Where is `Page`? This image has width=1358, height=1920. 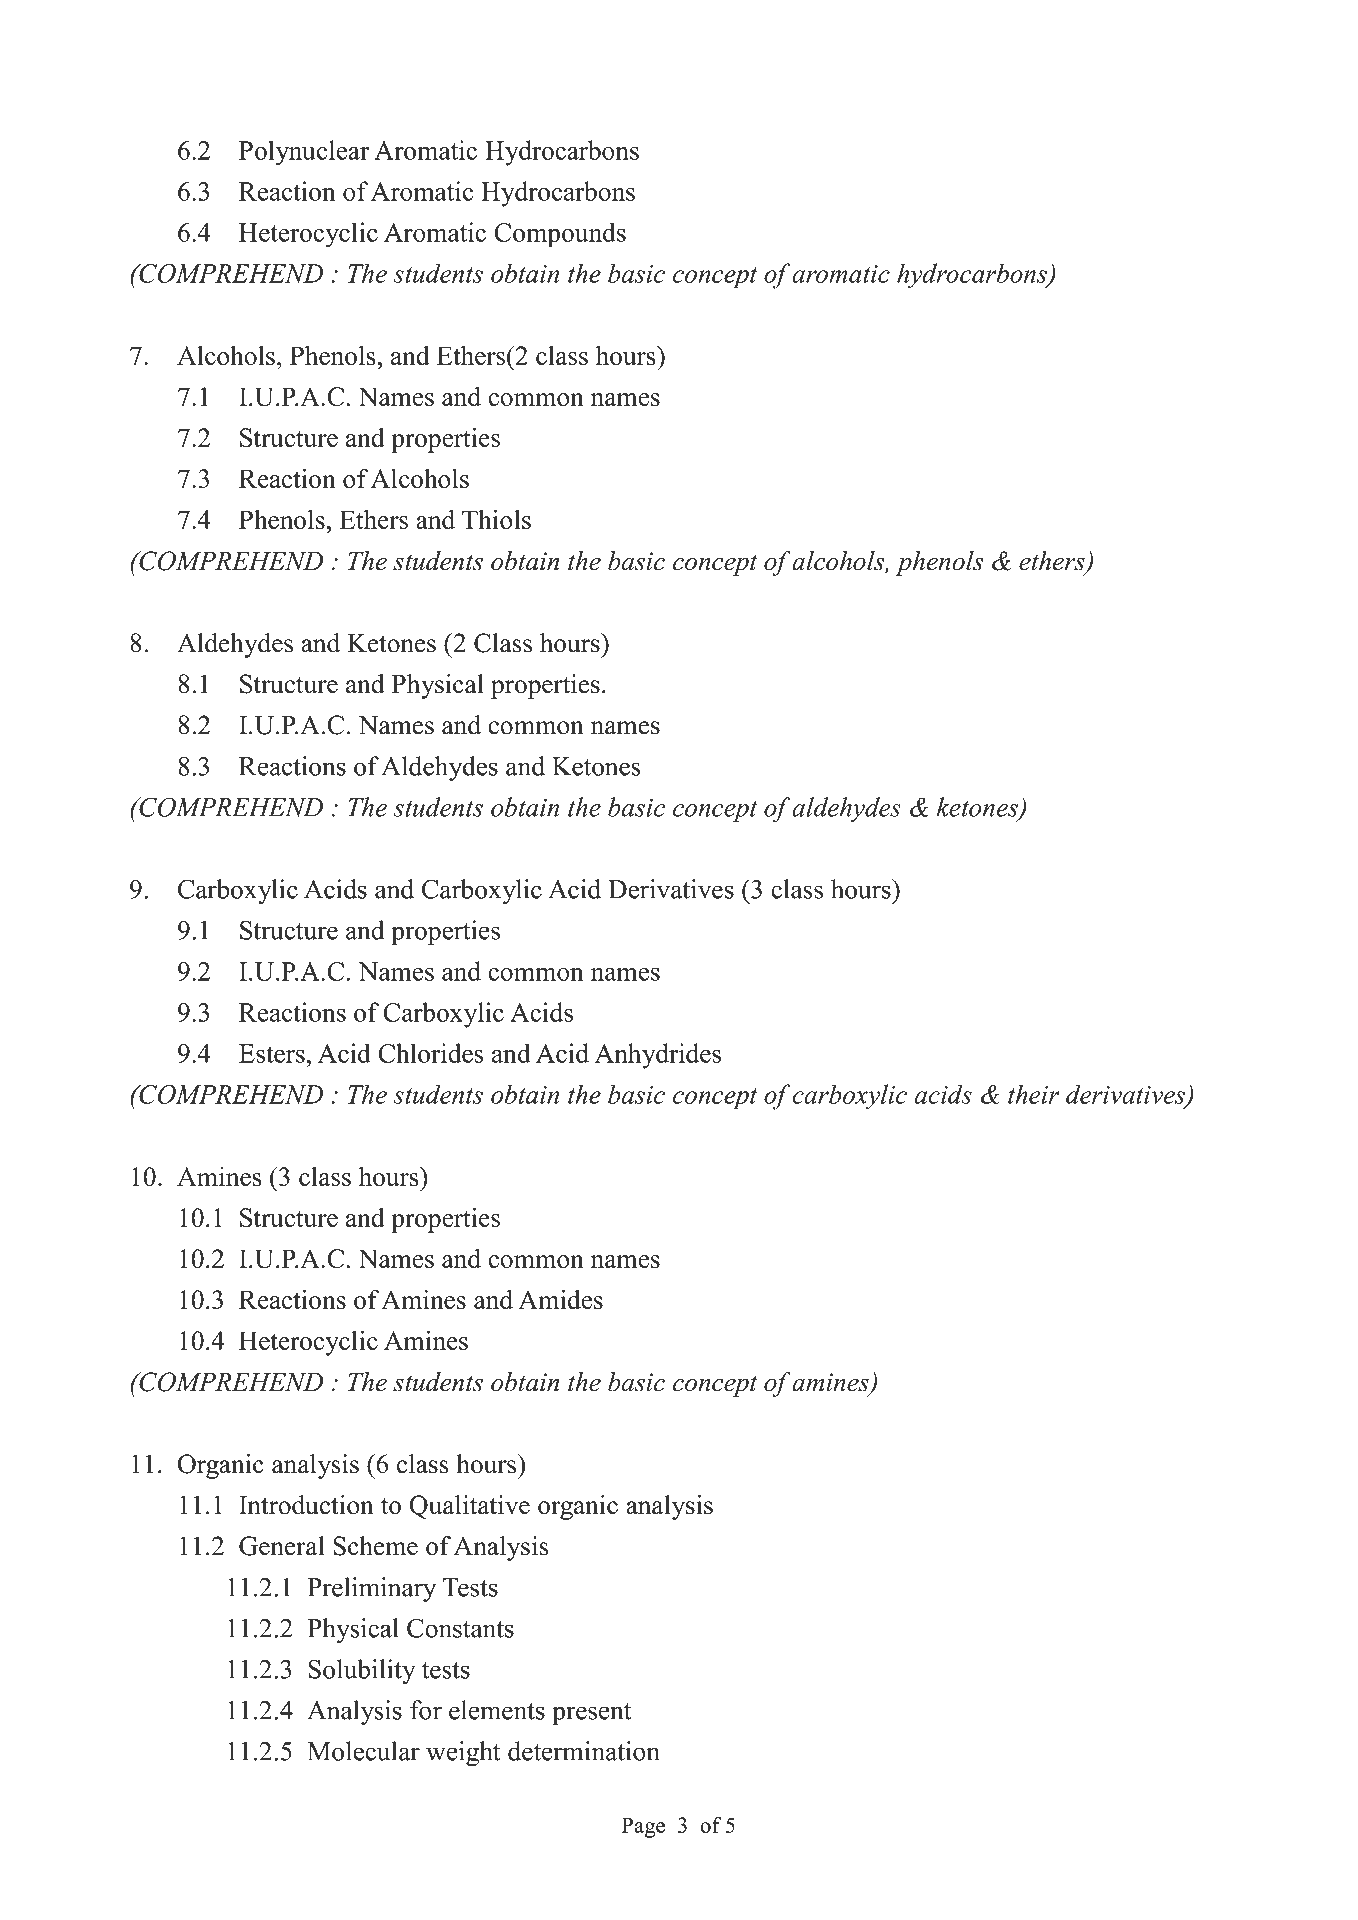
Page is located at coordinates (643, 1827).
